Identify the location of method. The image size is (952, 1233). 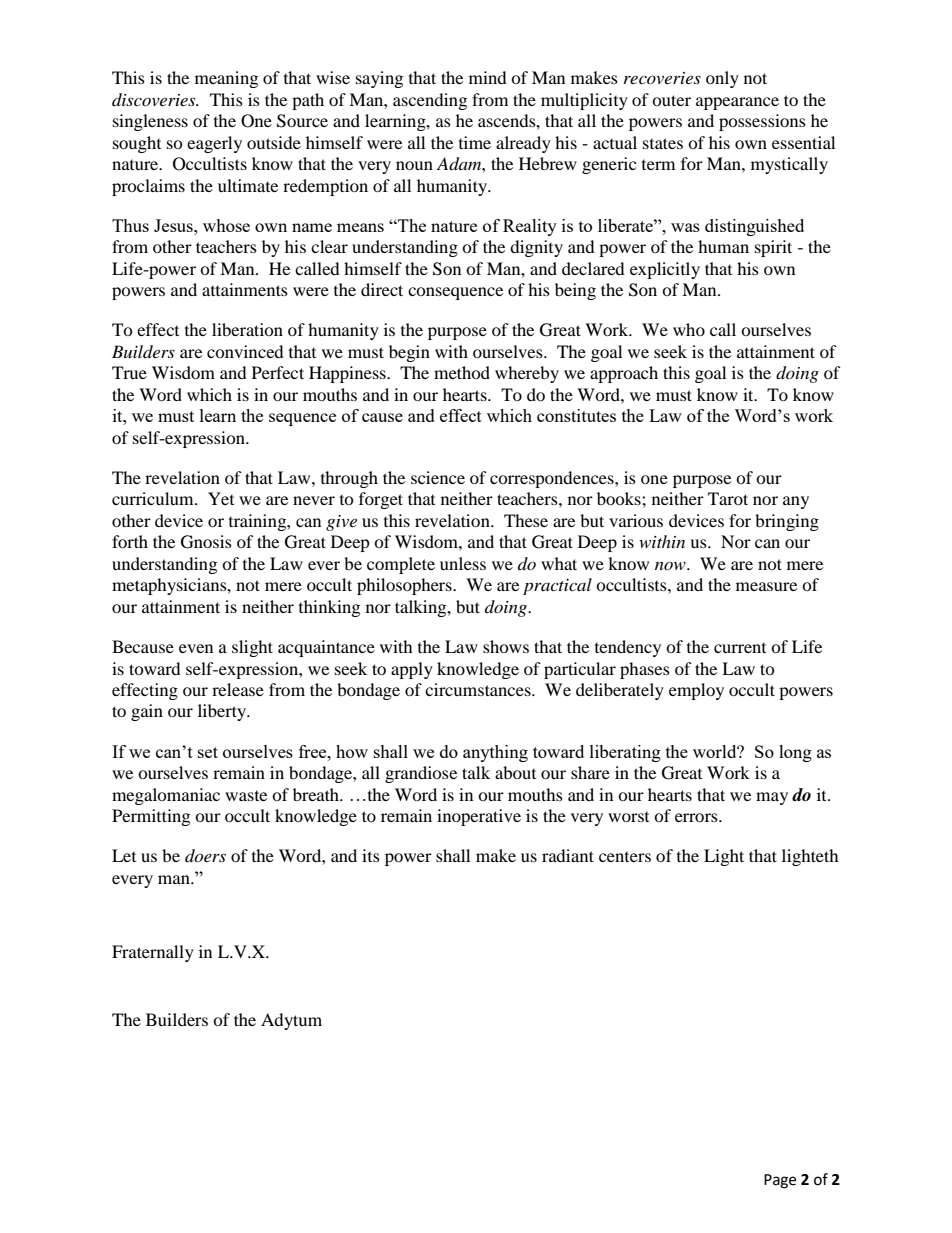
(462, 372).
